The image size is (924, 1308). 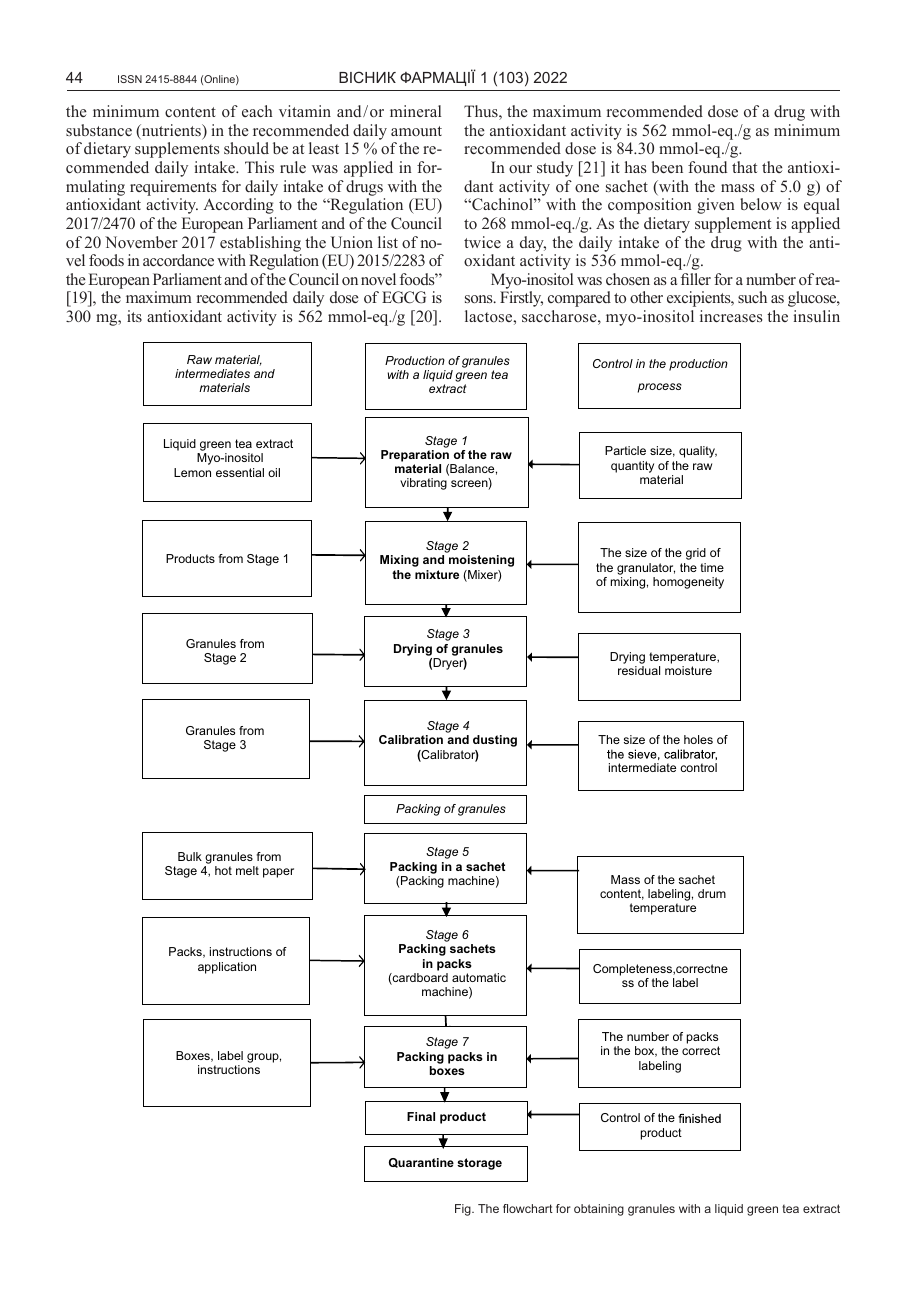 What do you see at coordinates (437, 574) in the image?
I see `mixture` at bounding box center [437, 574].
